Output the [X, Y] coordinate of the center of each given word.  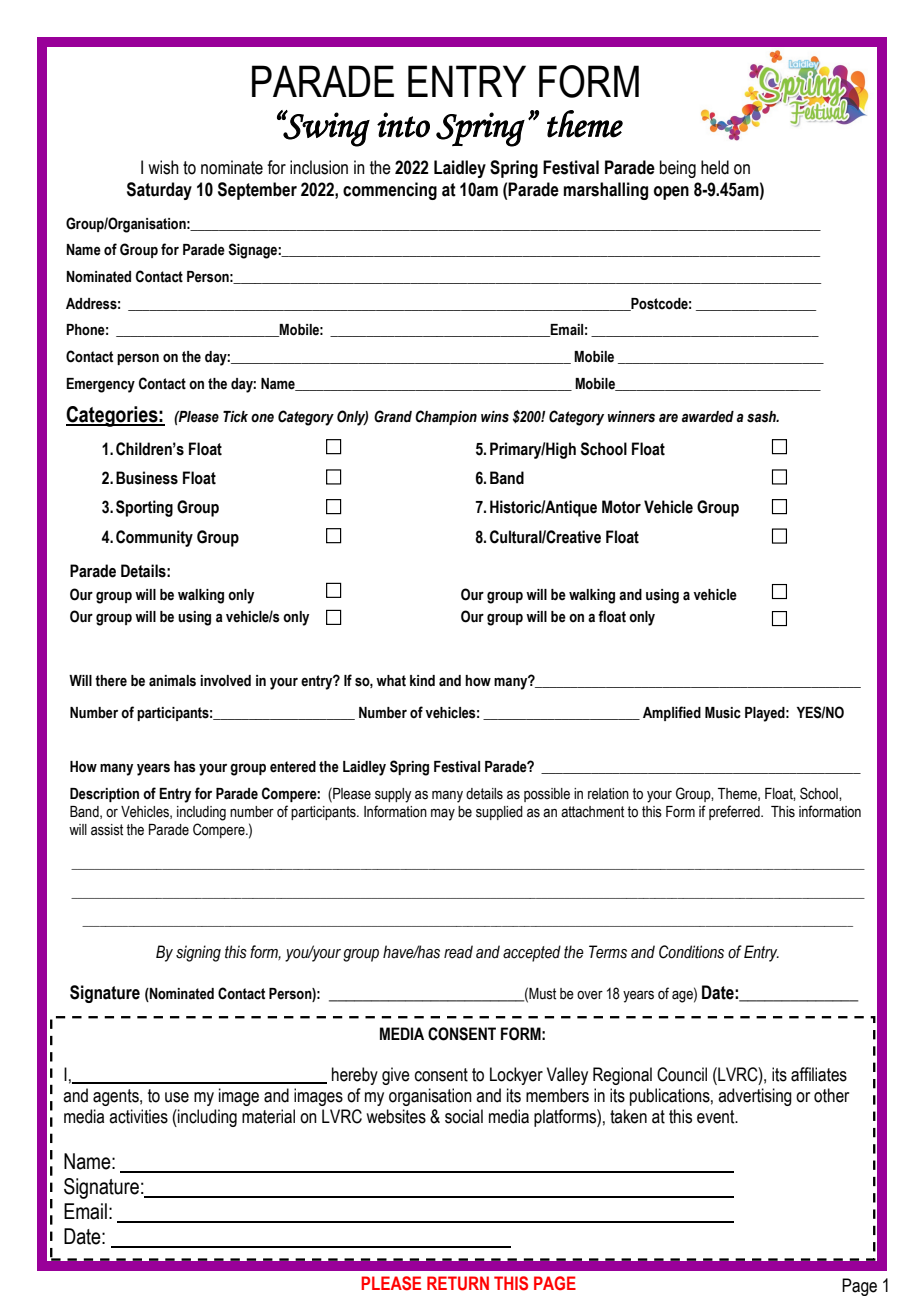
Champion [446, 417]
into [403, 125]
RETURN [458, 1283]
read [458, 952]
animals [172, 681]
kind [422, 680]
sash [762, 417]
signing [198, 953]
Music [723, 713]
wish [163, 167]
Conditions [691, 952]
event [717, 1117]
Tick [235, 417]
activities [138, 1116]
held [715, 167]
